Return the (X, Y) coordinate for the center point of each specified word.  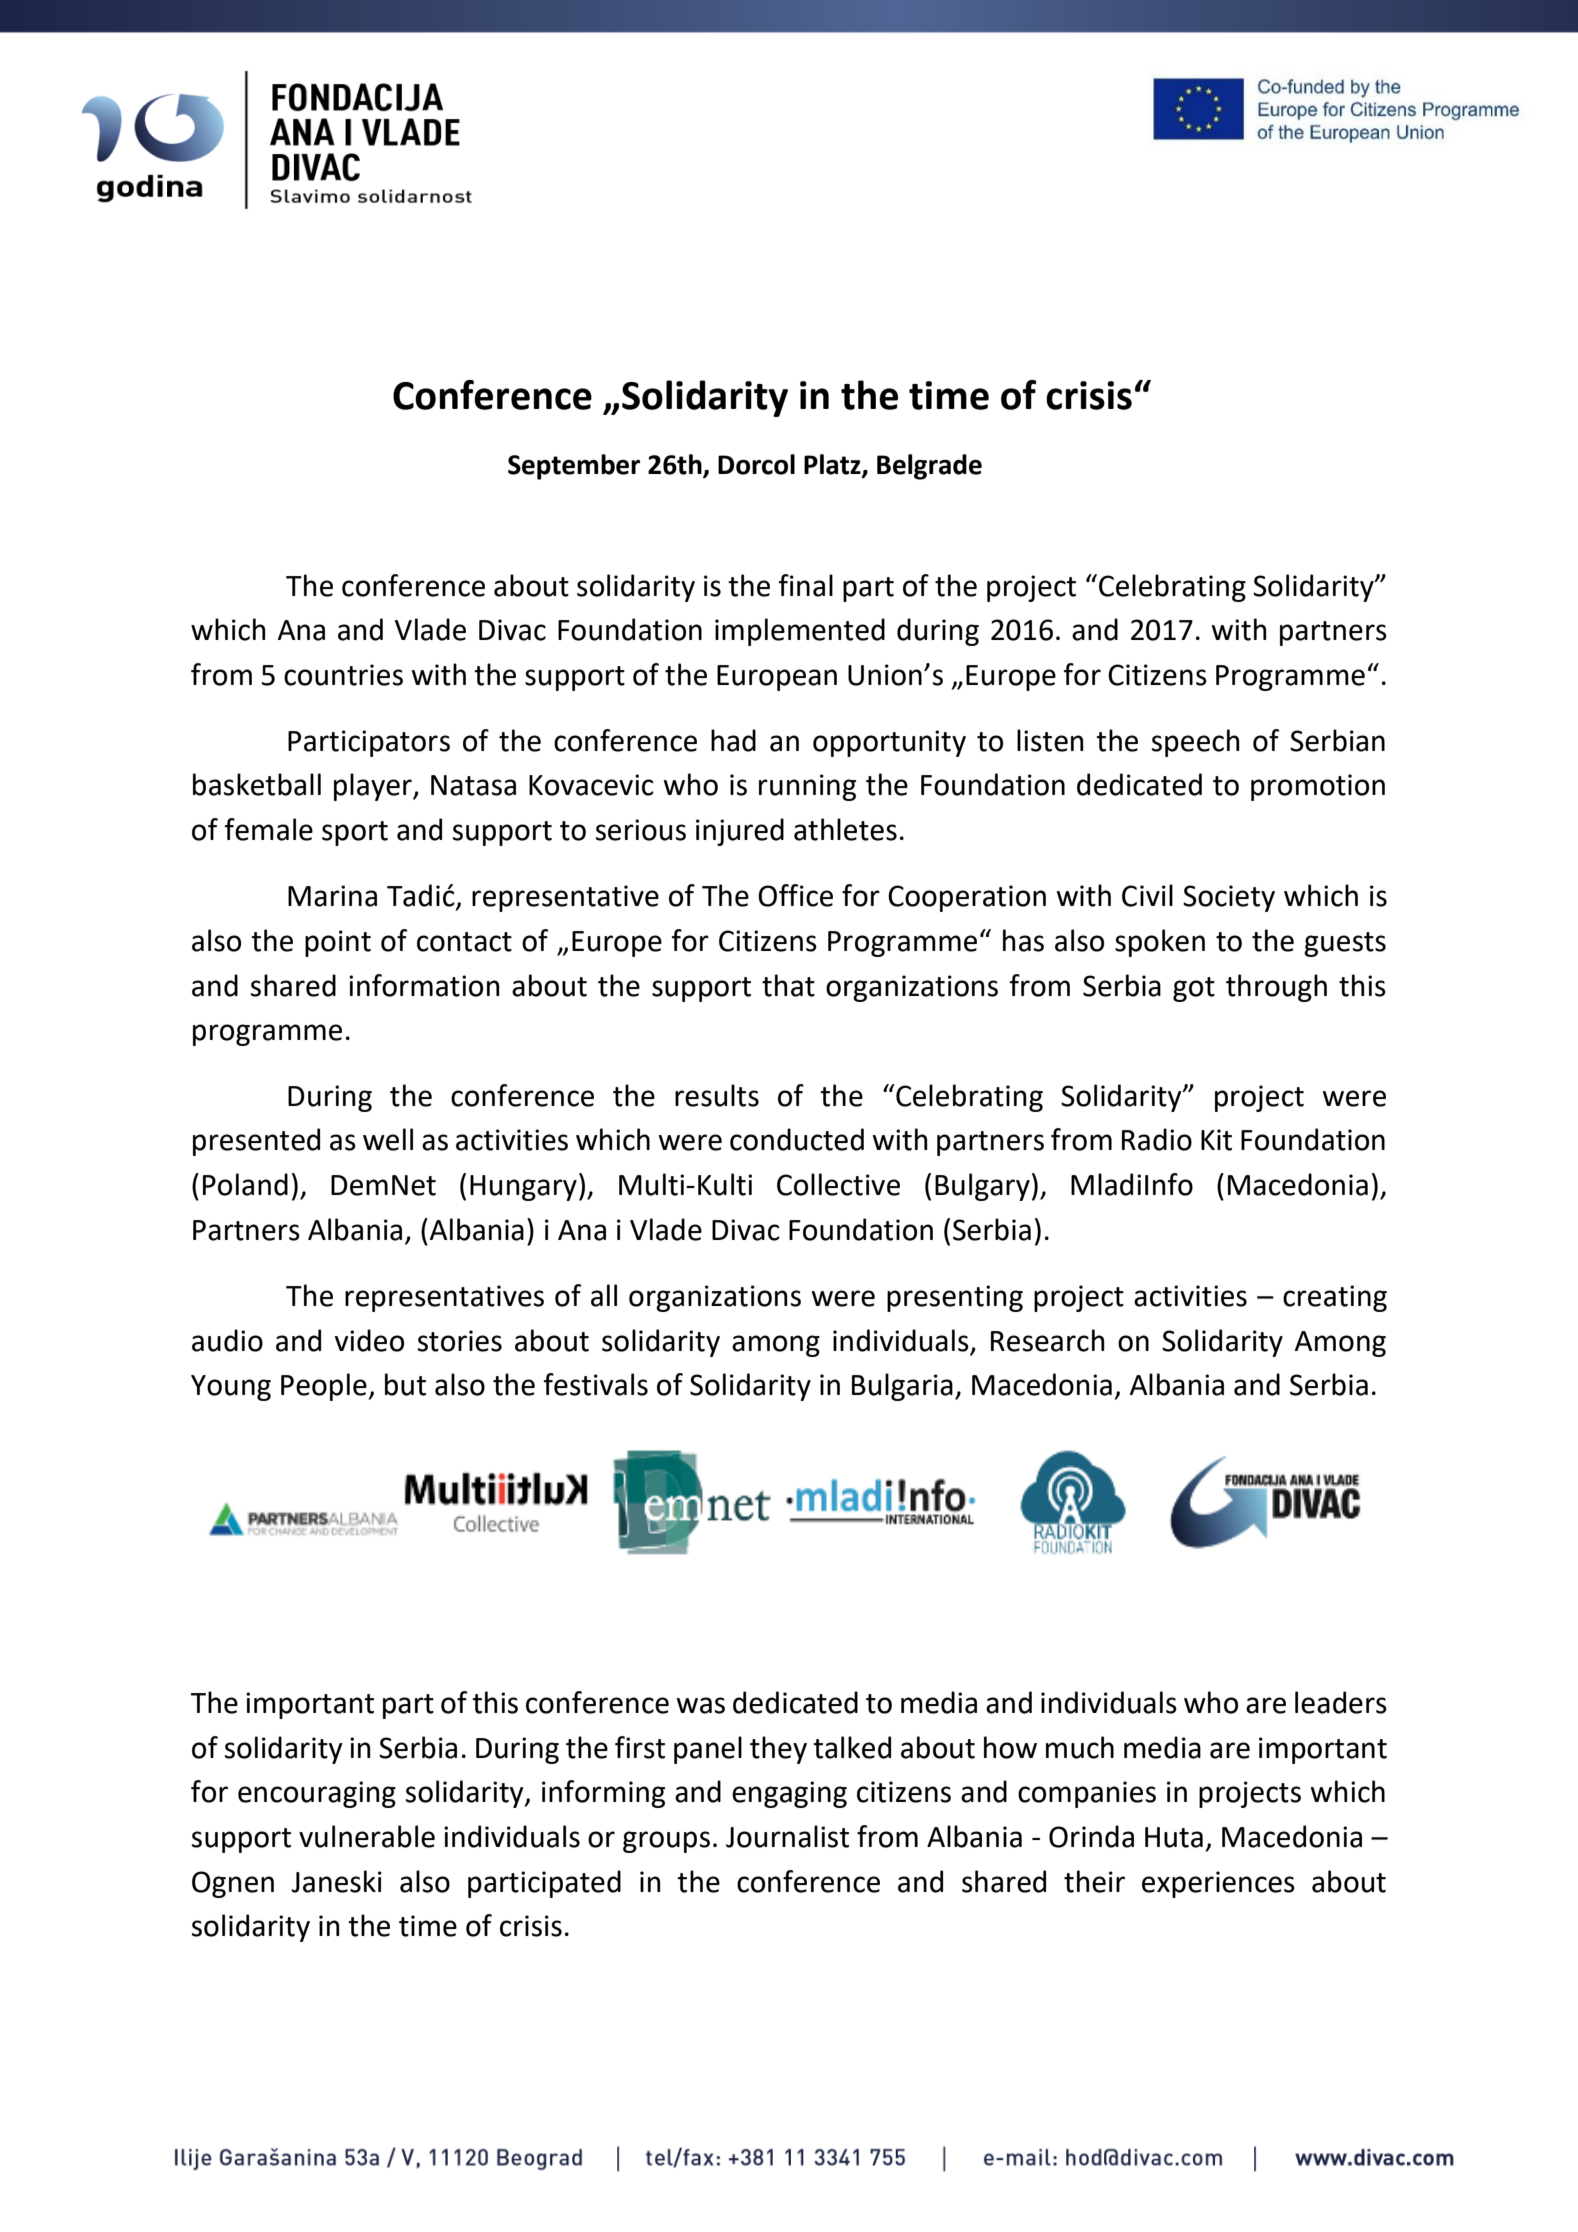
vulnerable (367, 1836)
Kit (1216, 1140)
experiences (1218, 1884)
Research (1048, 1340)
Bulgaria (902, 1387)
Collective (838, 1184)
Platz (833, 465)
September (574, 467)
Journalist (787, 1836)
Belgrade (929, 467)
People (324, 1387)
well (388, 1139)
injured (740, 832)
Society (1229, 898)
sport (355, 833)
